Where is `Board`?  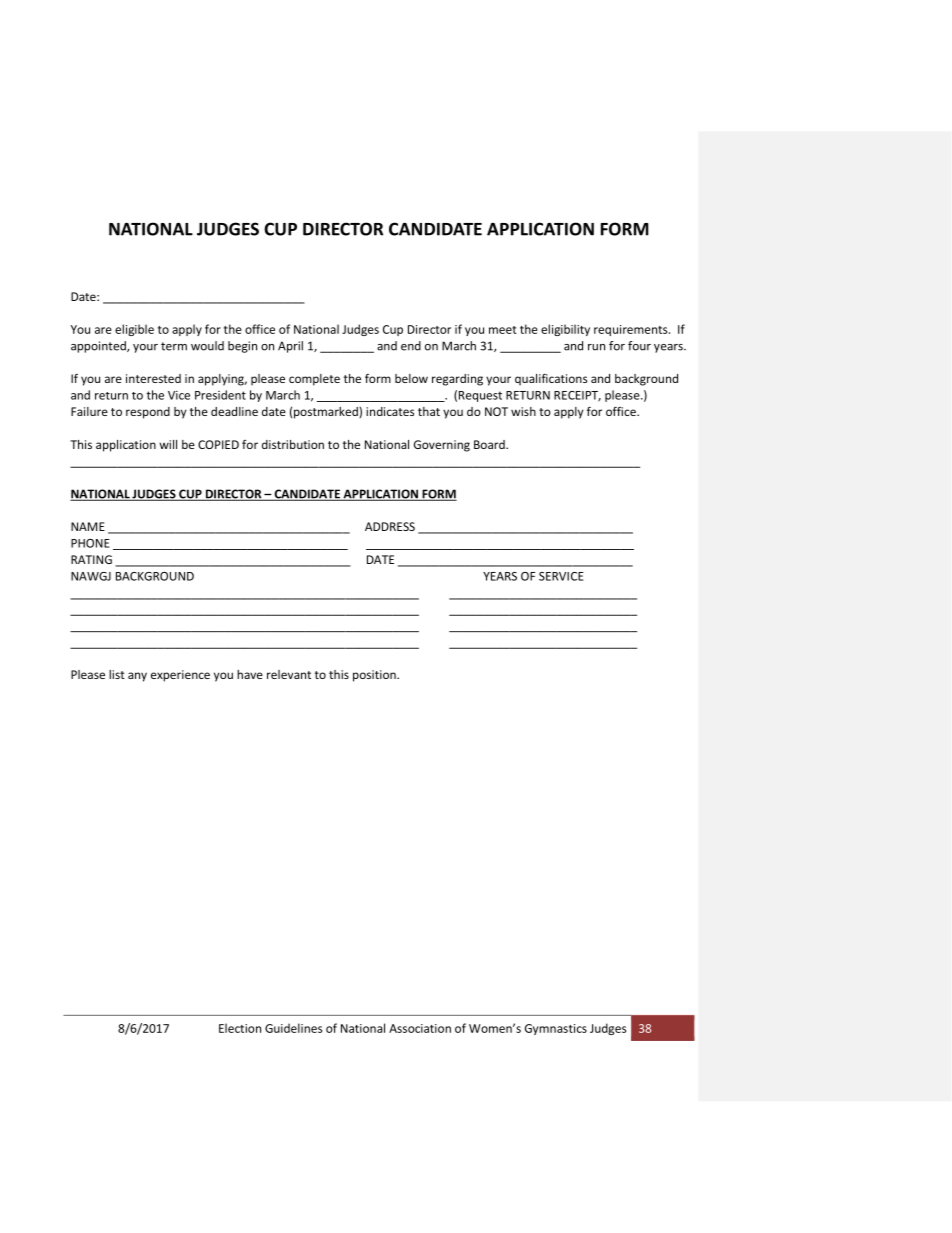 Board is located at coordinates (490, 444).
